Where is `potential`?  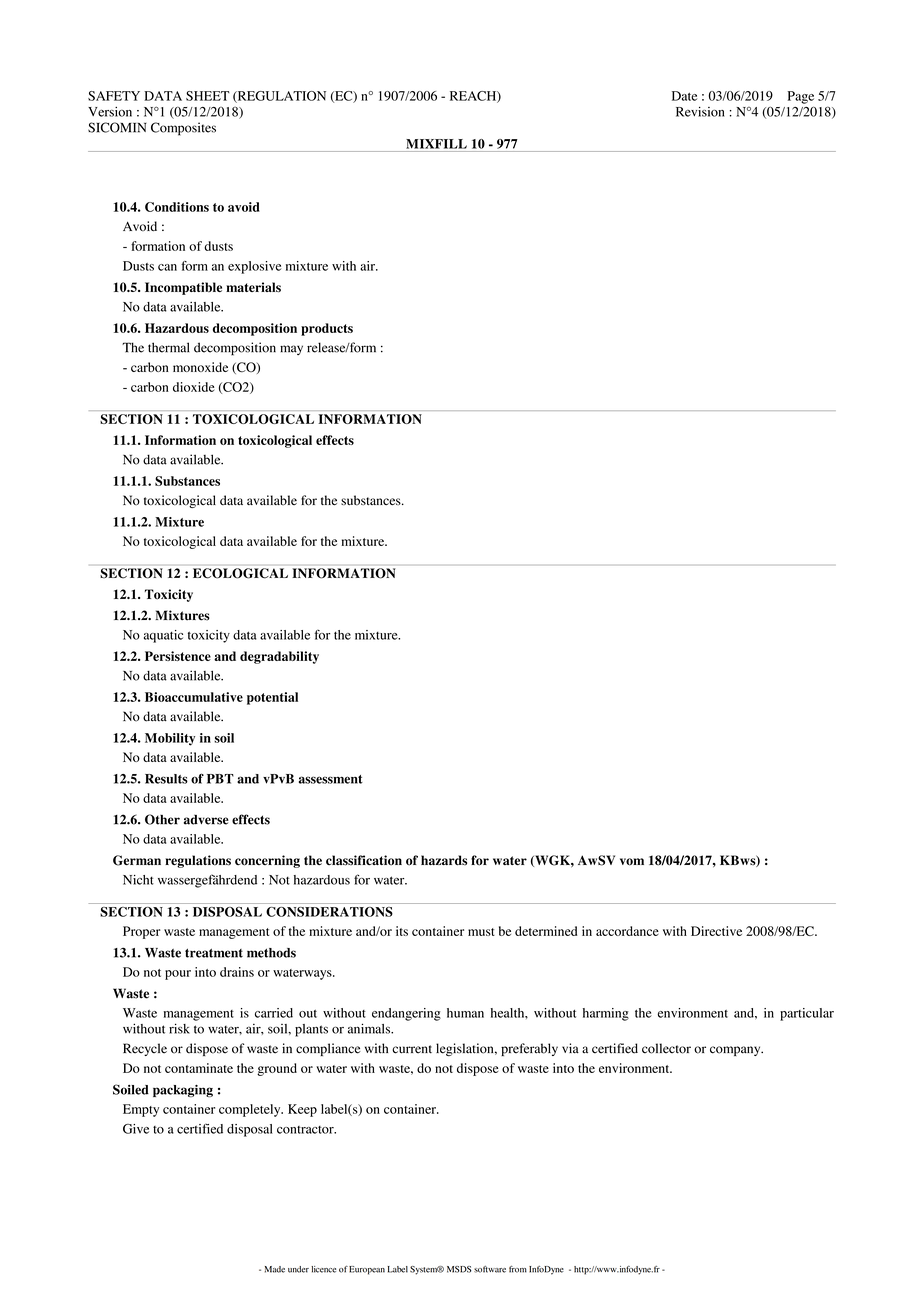
potential is located at coordinates (272, 698).
